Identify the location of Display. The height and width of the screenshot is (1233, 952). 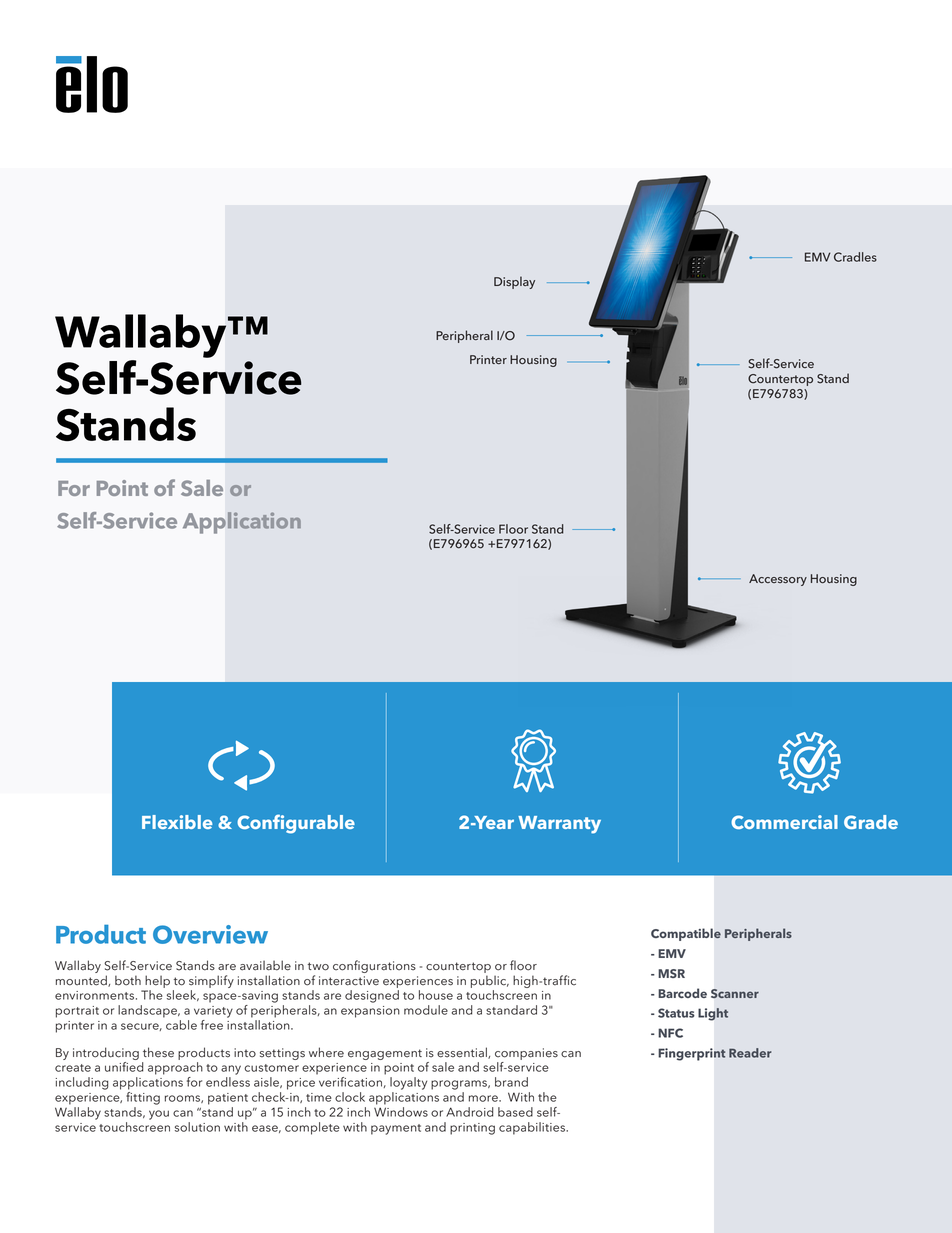
(514, 282).
